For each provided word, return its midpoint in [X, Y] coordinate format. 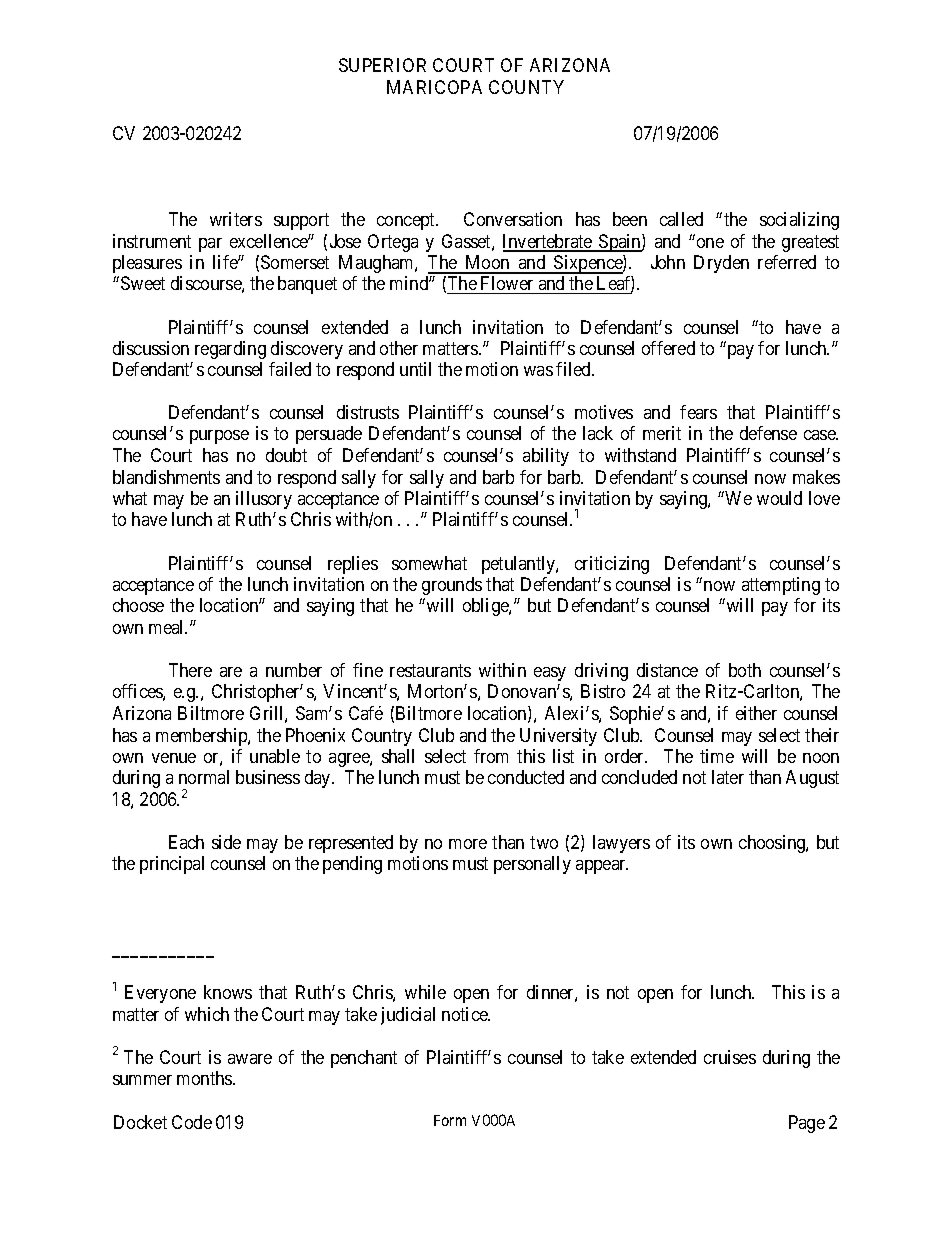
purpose [219, 437]
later [728, 777]
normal [204, 777]
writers [236, 219]
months [205, 1078]
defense [768, 433]
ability [546, 457]
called [681, 219]
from [491, 756]
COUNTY [526, 87]
